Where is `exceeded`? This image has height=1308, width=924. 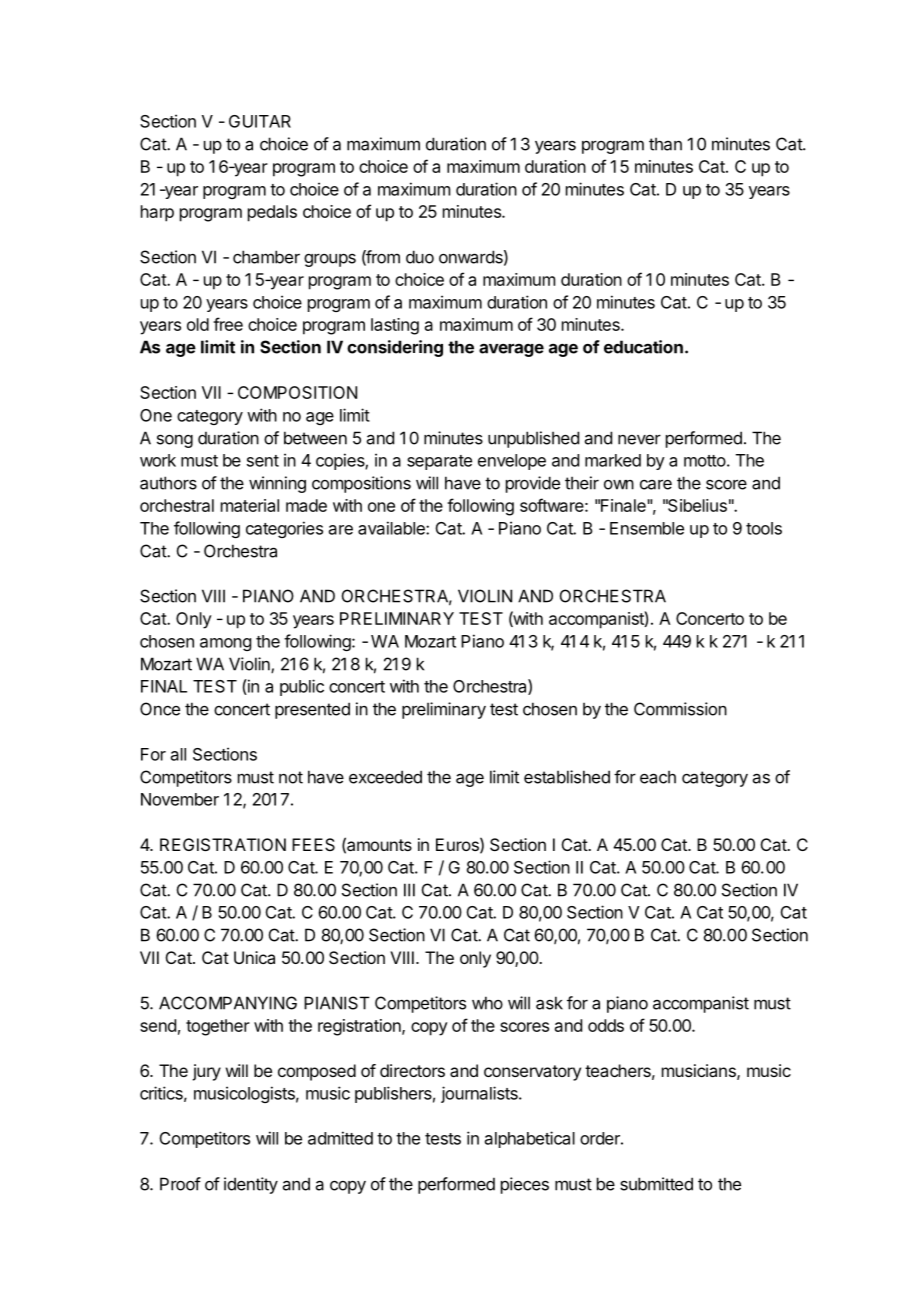
exceeded is located at coordinates (385, 777).
